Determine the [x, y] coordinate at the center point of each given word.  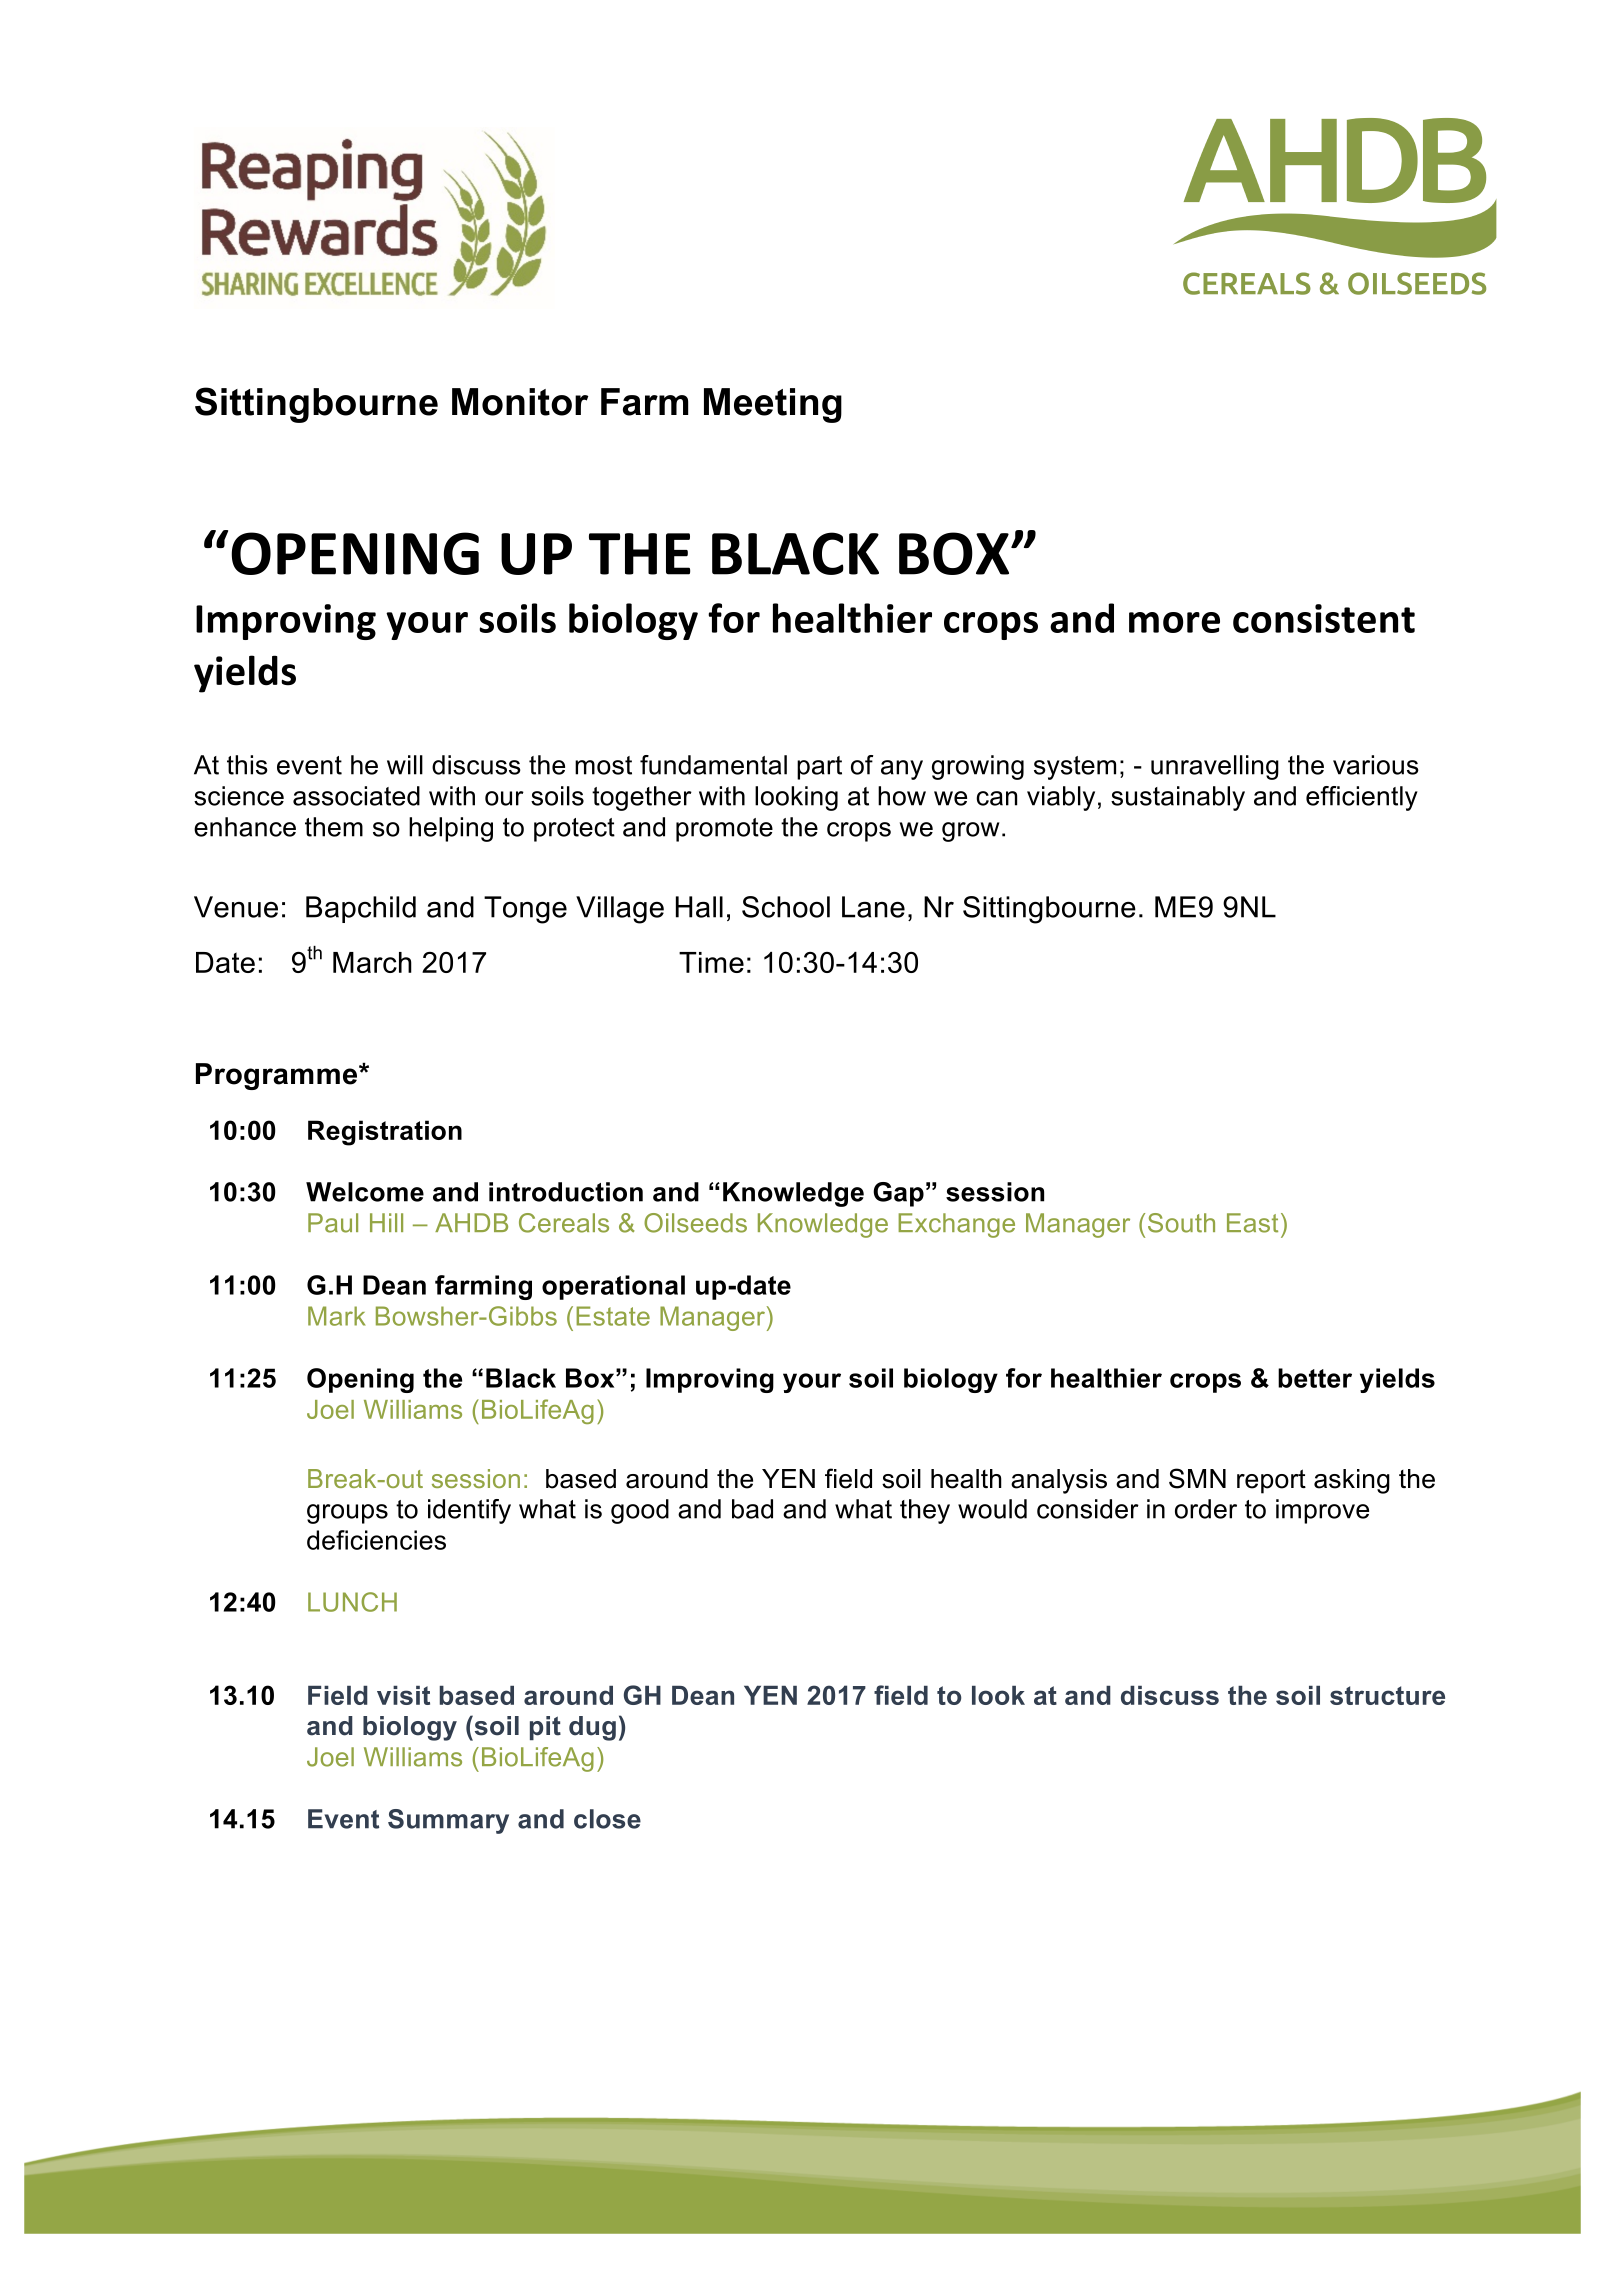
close [607, 1819]
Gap [898, 1194]
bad [752, 1509]
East [1252, 1223]
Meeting [773, 405]
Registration [385, 1133]
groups [347, 1514]
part [819, 768]
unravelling [1215, 767]
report [1271, 1481]
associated [356, 796]
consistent [1324, 618]
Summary [448, 1821]
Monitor [520, 402]
